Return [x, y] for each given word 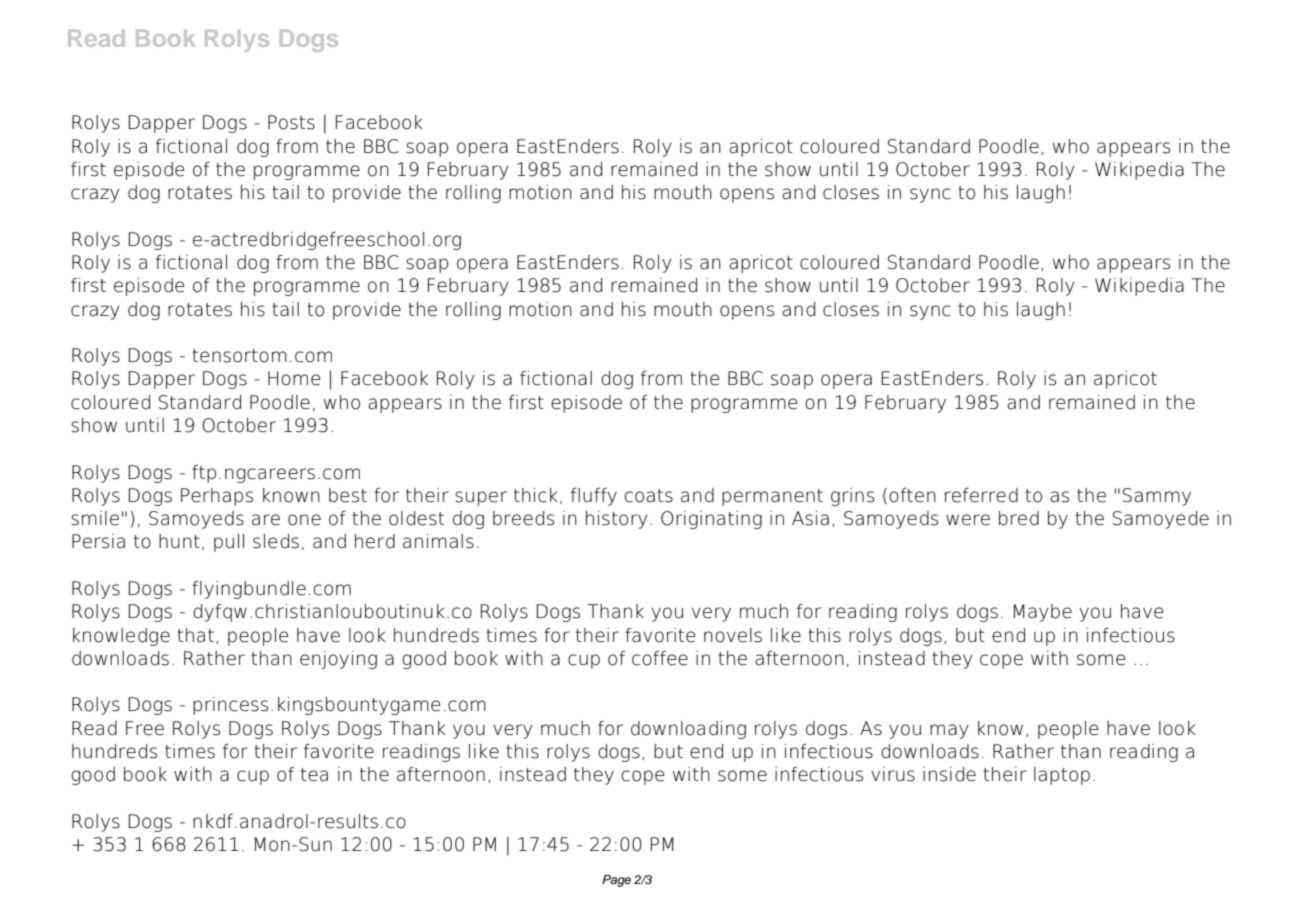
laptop [1062, 776]
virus [893, 774]
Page [616, 881]
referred [981, 495]
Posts [291, 122]
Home [294, 378]
